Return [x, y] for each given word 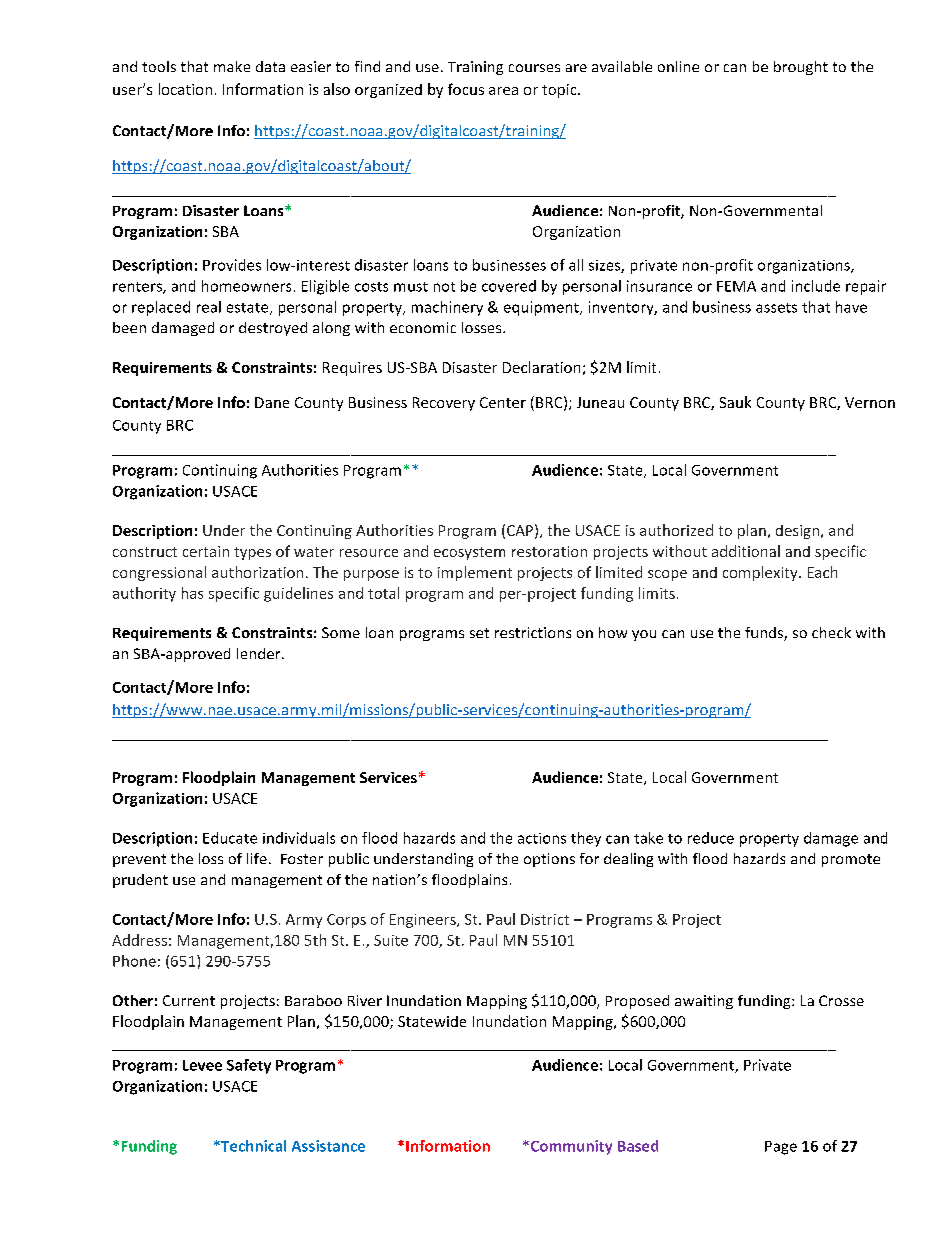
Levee [202, 1065]
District [545, 919]
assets [776, 308]
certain [206, 551]
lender [260, 653]
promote [851, 860]
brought [801, 68]
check [831, 632]
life [257, 858]
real [209, 307]
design [797, 532]
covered [509, 286]
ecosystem [469, 553]
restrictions [533, 632]
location [185, 89]
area [503, 91]
